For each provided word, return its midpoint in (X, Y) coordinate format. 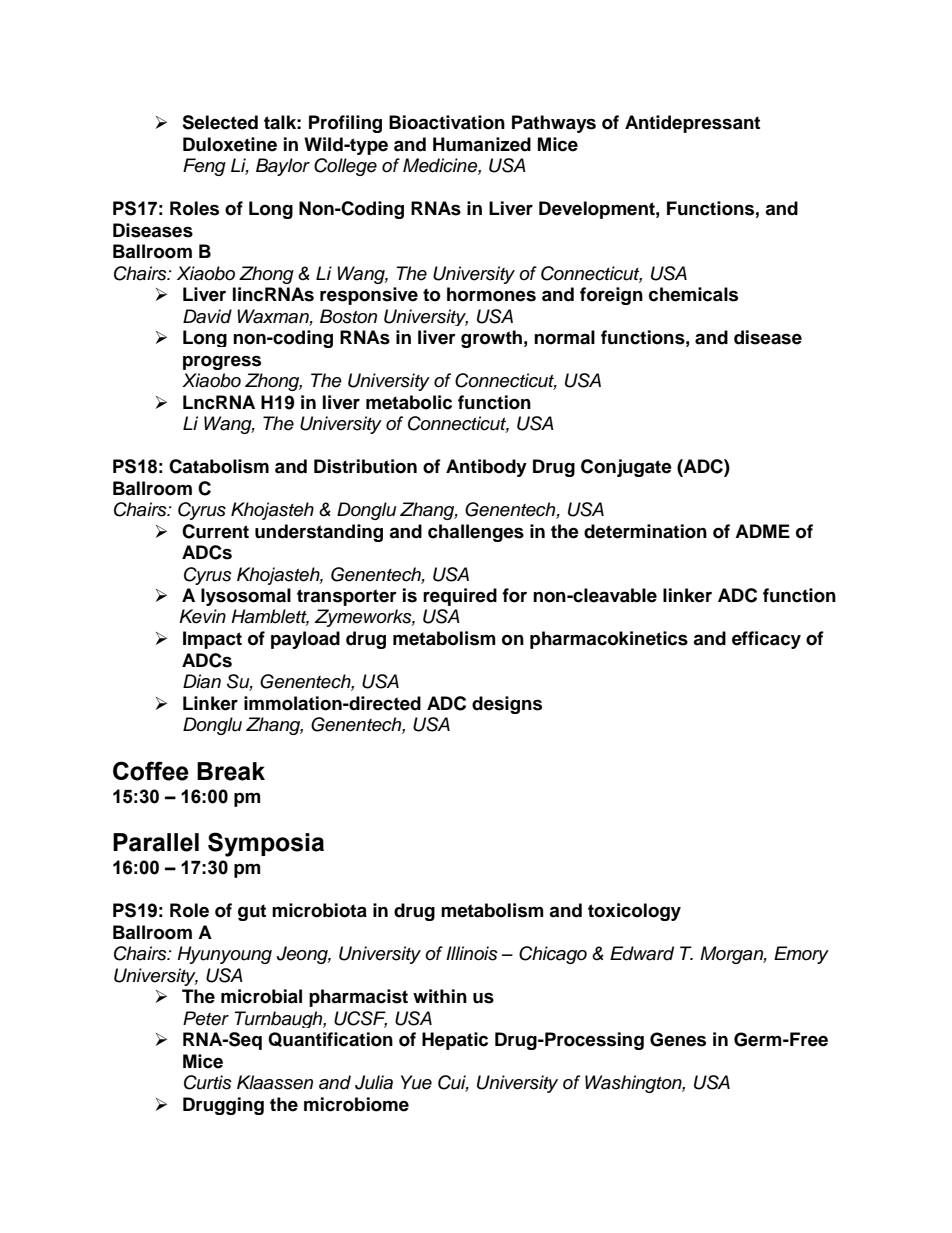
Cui (453, 1083)
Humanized (482, 144)
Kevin (202, 616)
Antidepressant (692, 124)
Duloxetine (230, 144)
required (460, 597)
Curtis (208, 1082)
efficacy (766, 640)
